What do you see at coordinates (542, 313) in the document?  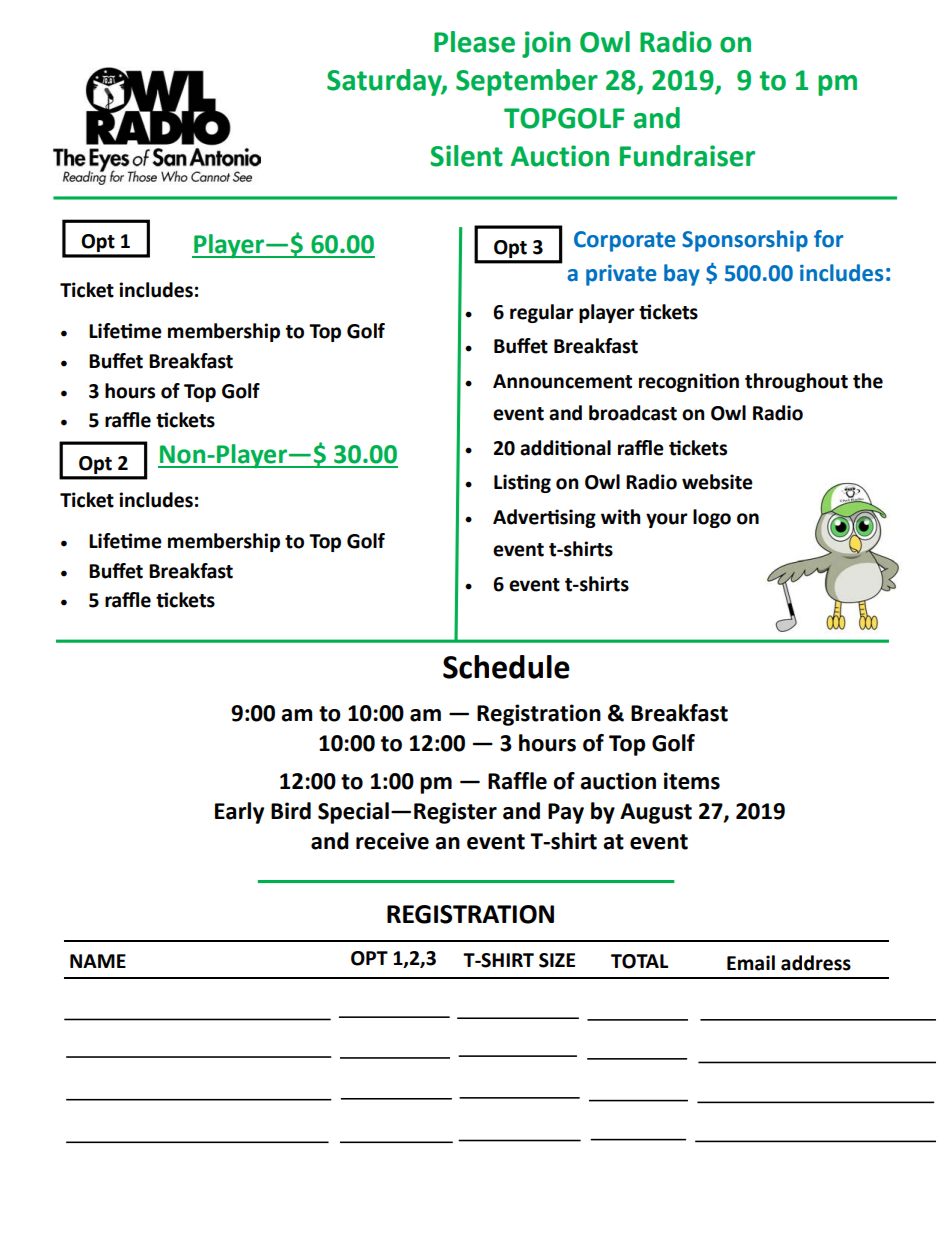 I see `regular` at bounding box center [542, 313].
